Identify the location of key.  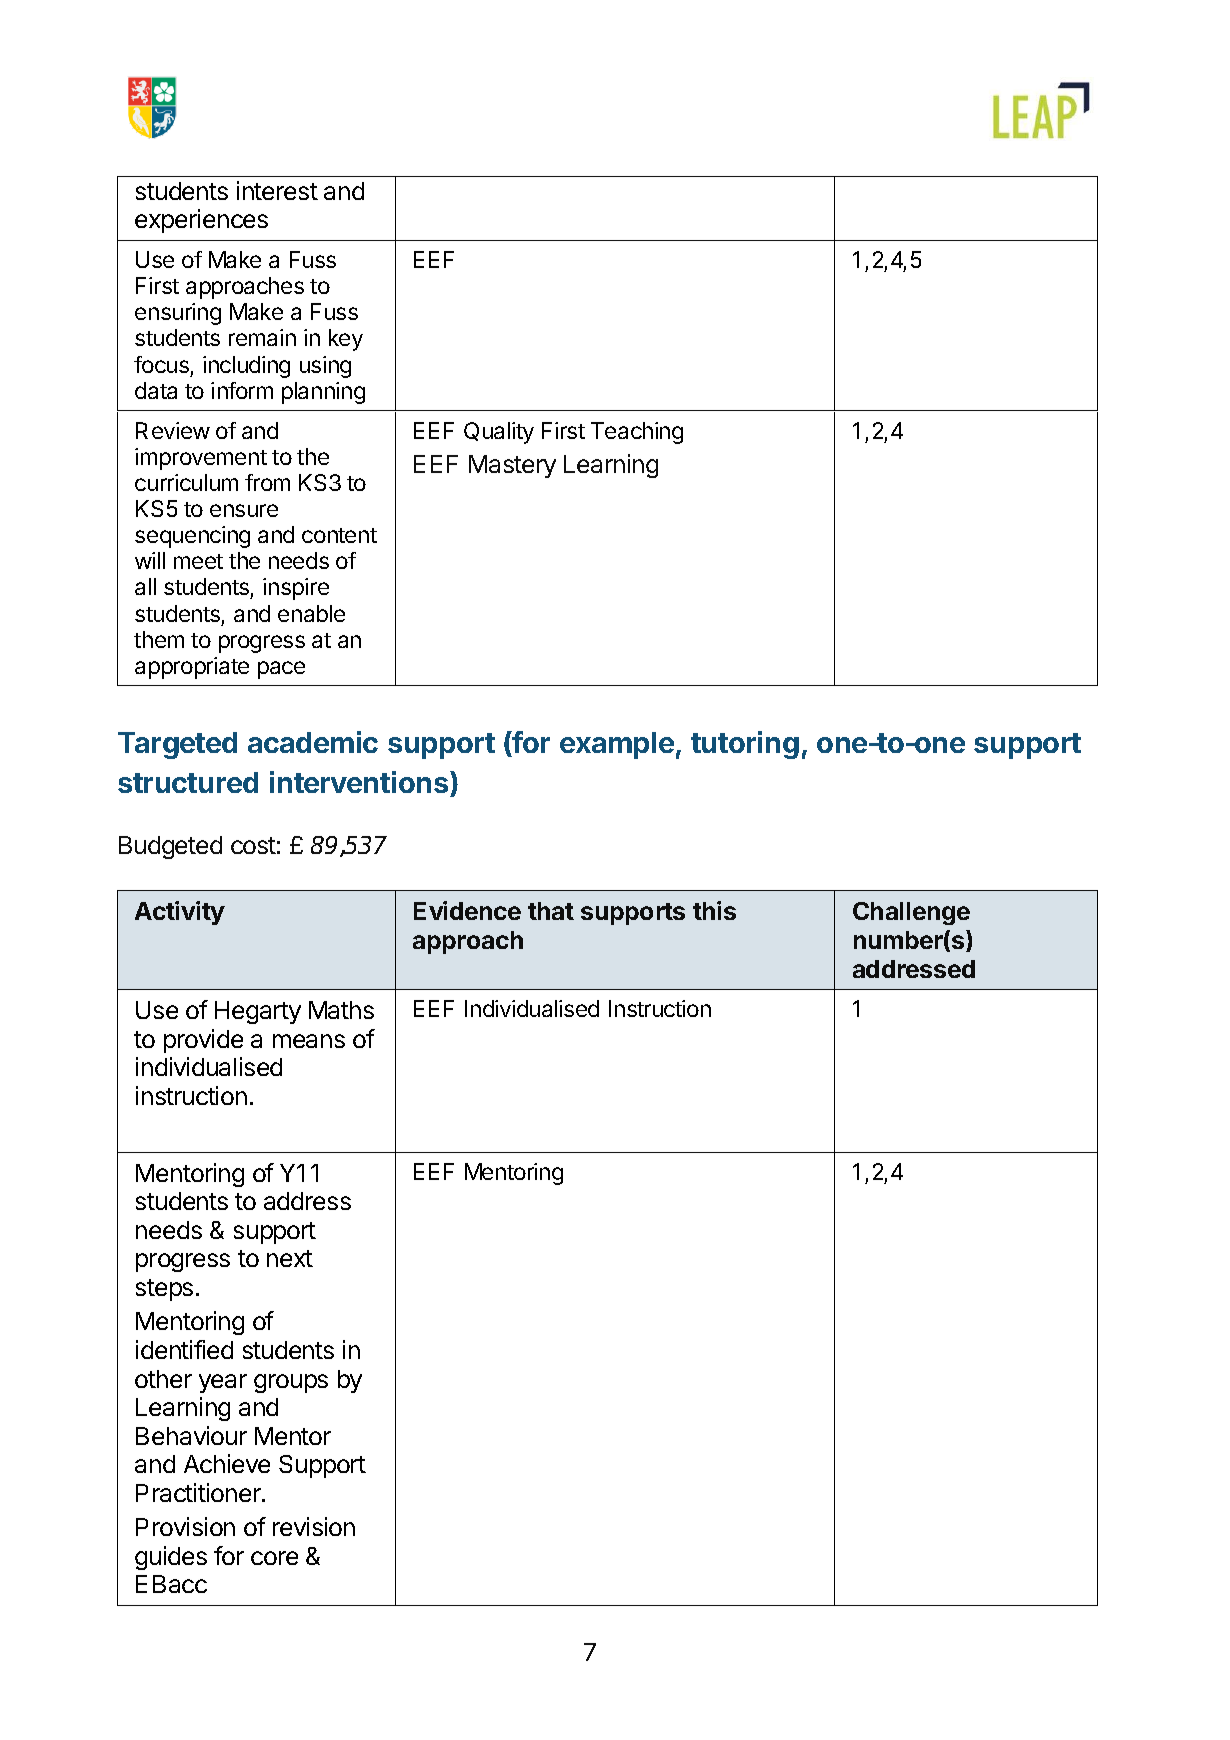
(346, 340).
